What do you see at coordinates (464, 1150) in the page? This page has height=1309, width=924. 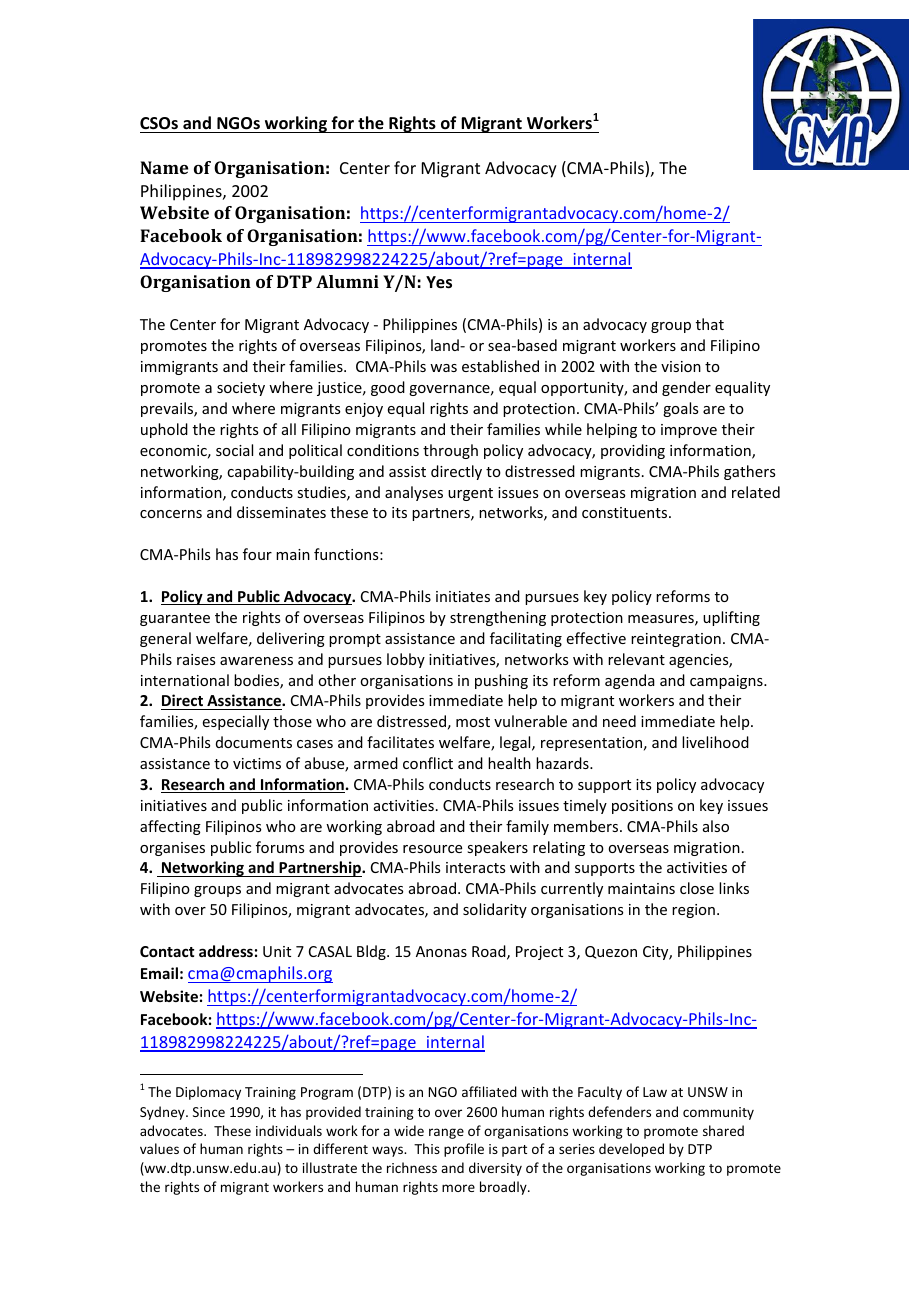 I see `profile` at bounding box center [464, 1150].
